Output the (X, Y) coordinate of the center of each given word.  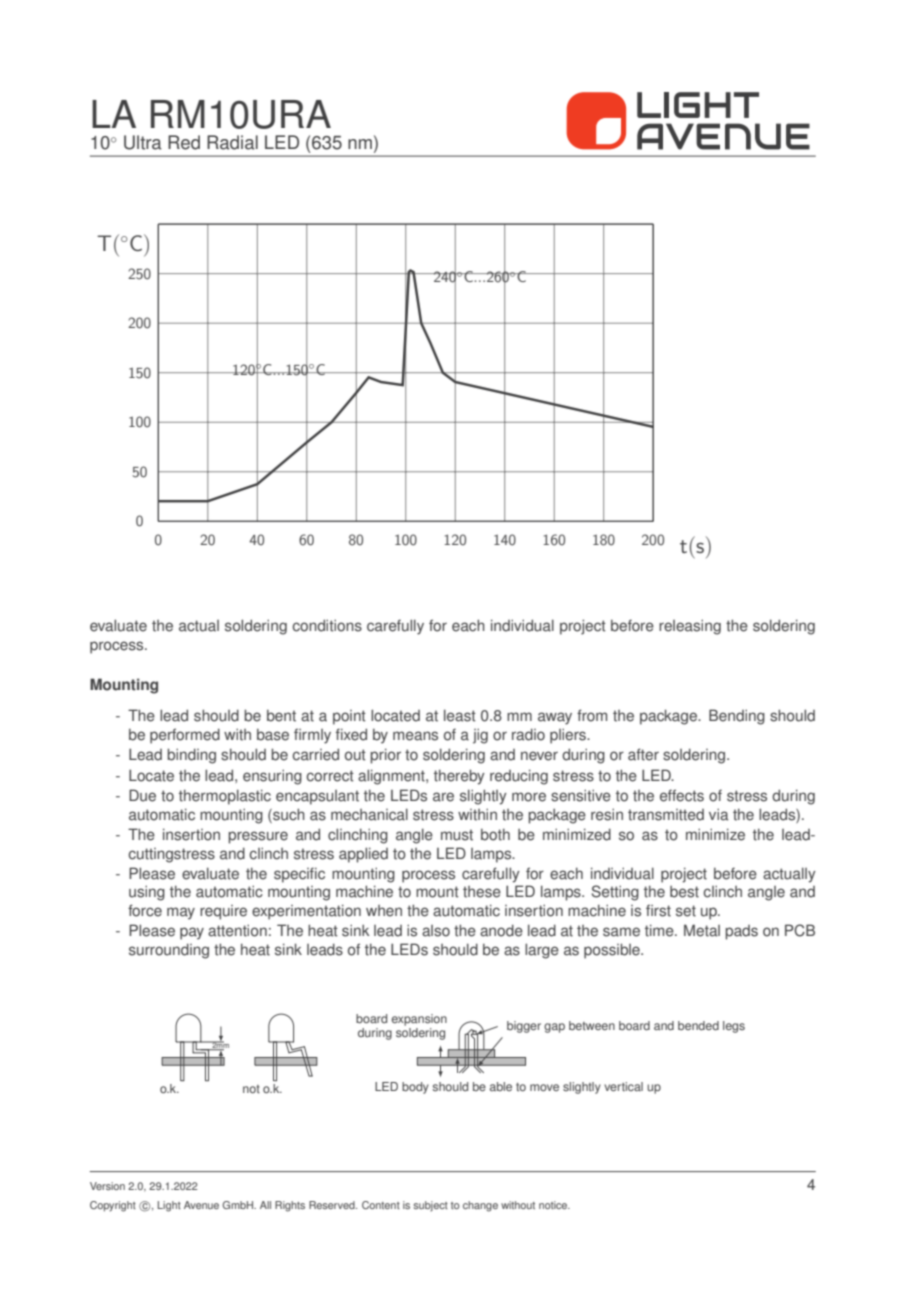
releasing (690, 627)
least (460, 715)
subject (431, 1206)
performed (185, 736)
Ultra (143, 142)
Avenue (201, 1205)
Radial (232, 142)
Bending (737, 717)
